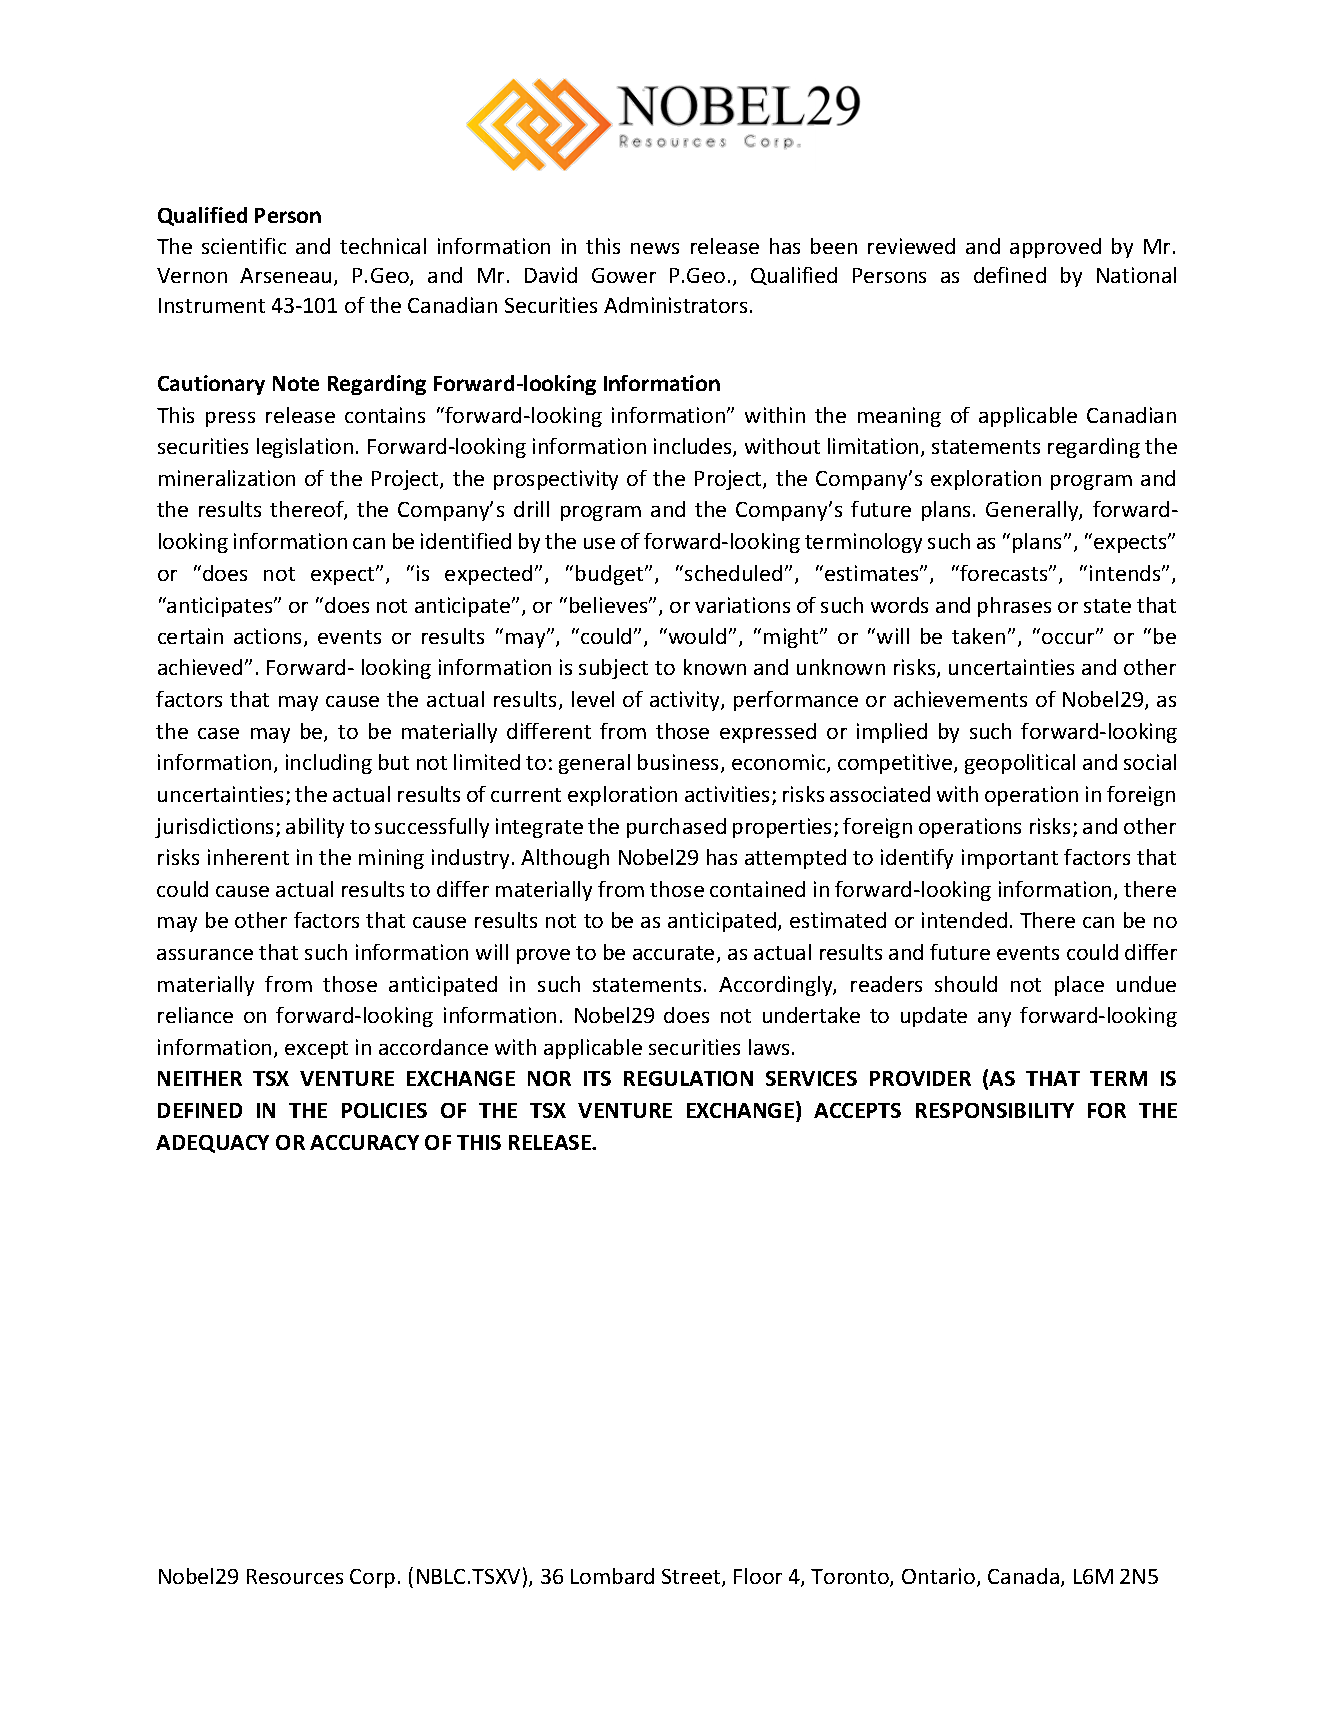 This image has height=1728, width=1335. Describe the element at coordinates (329, 764) in the image. I see `including` at that location.
